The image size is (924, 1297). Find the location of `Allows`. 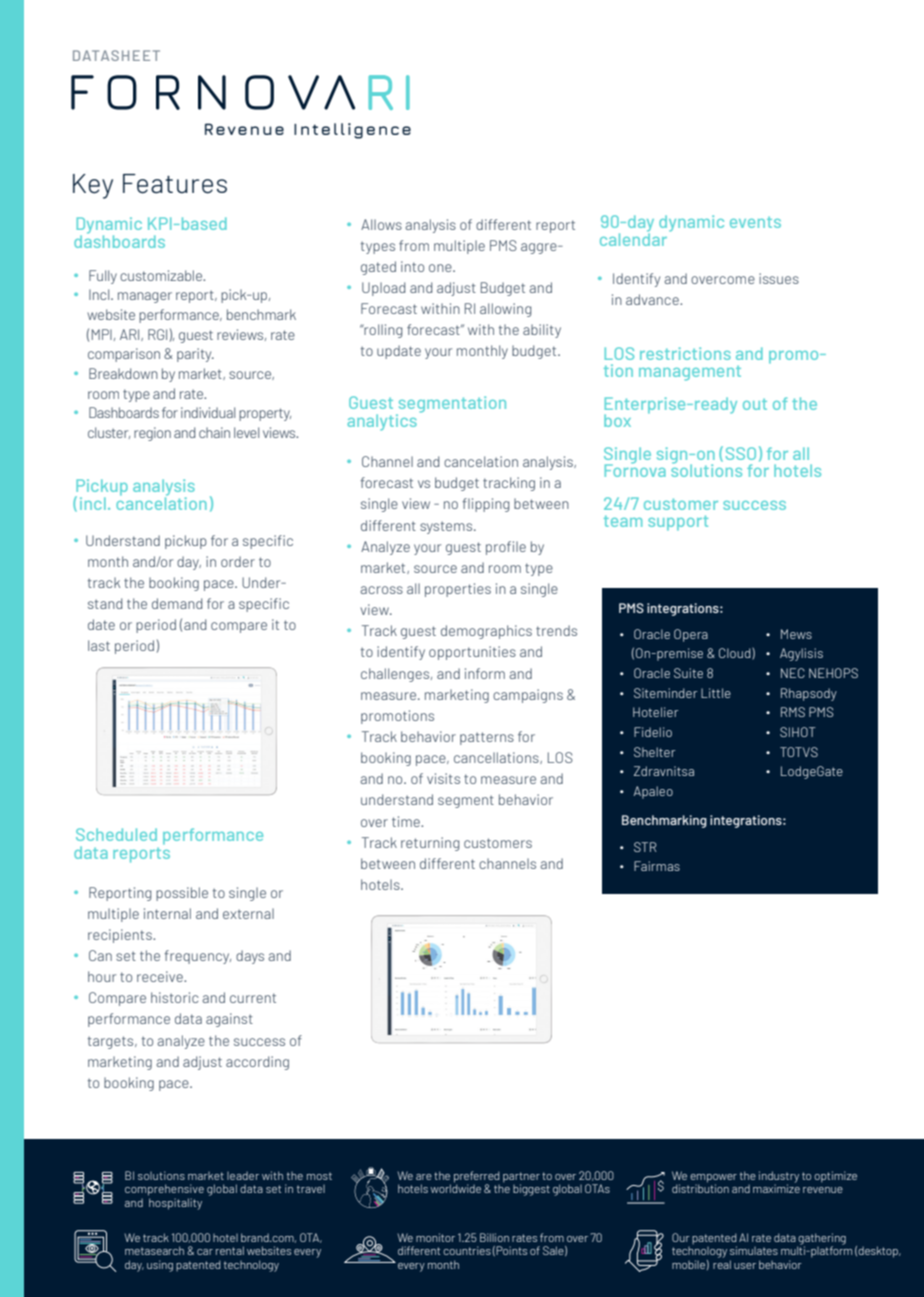

Allows is located at coordinates (381, 224).
